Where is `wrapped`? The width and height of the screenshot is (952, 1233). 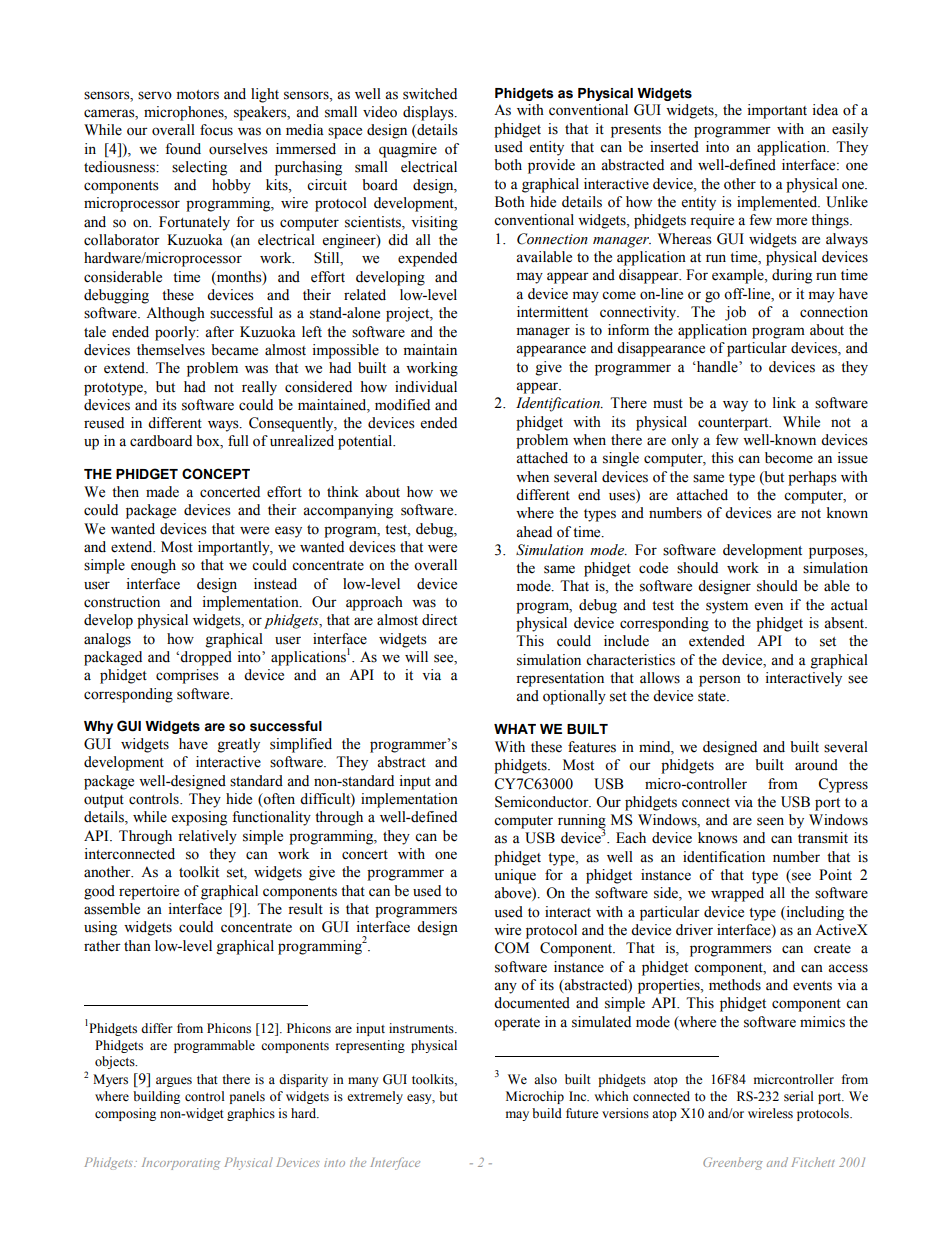
wrapped is located at coordinates (737, 894).
